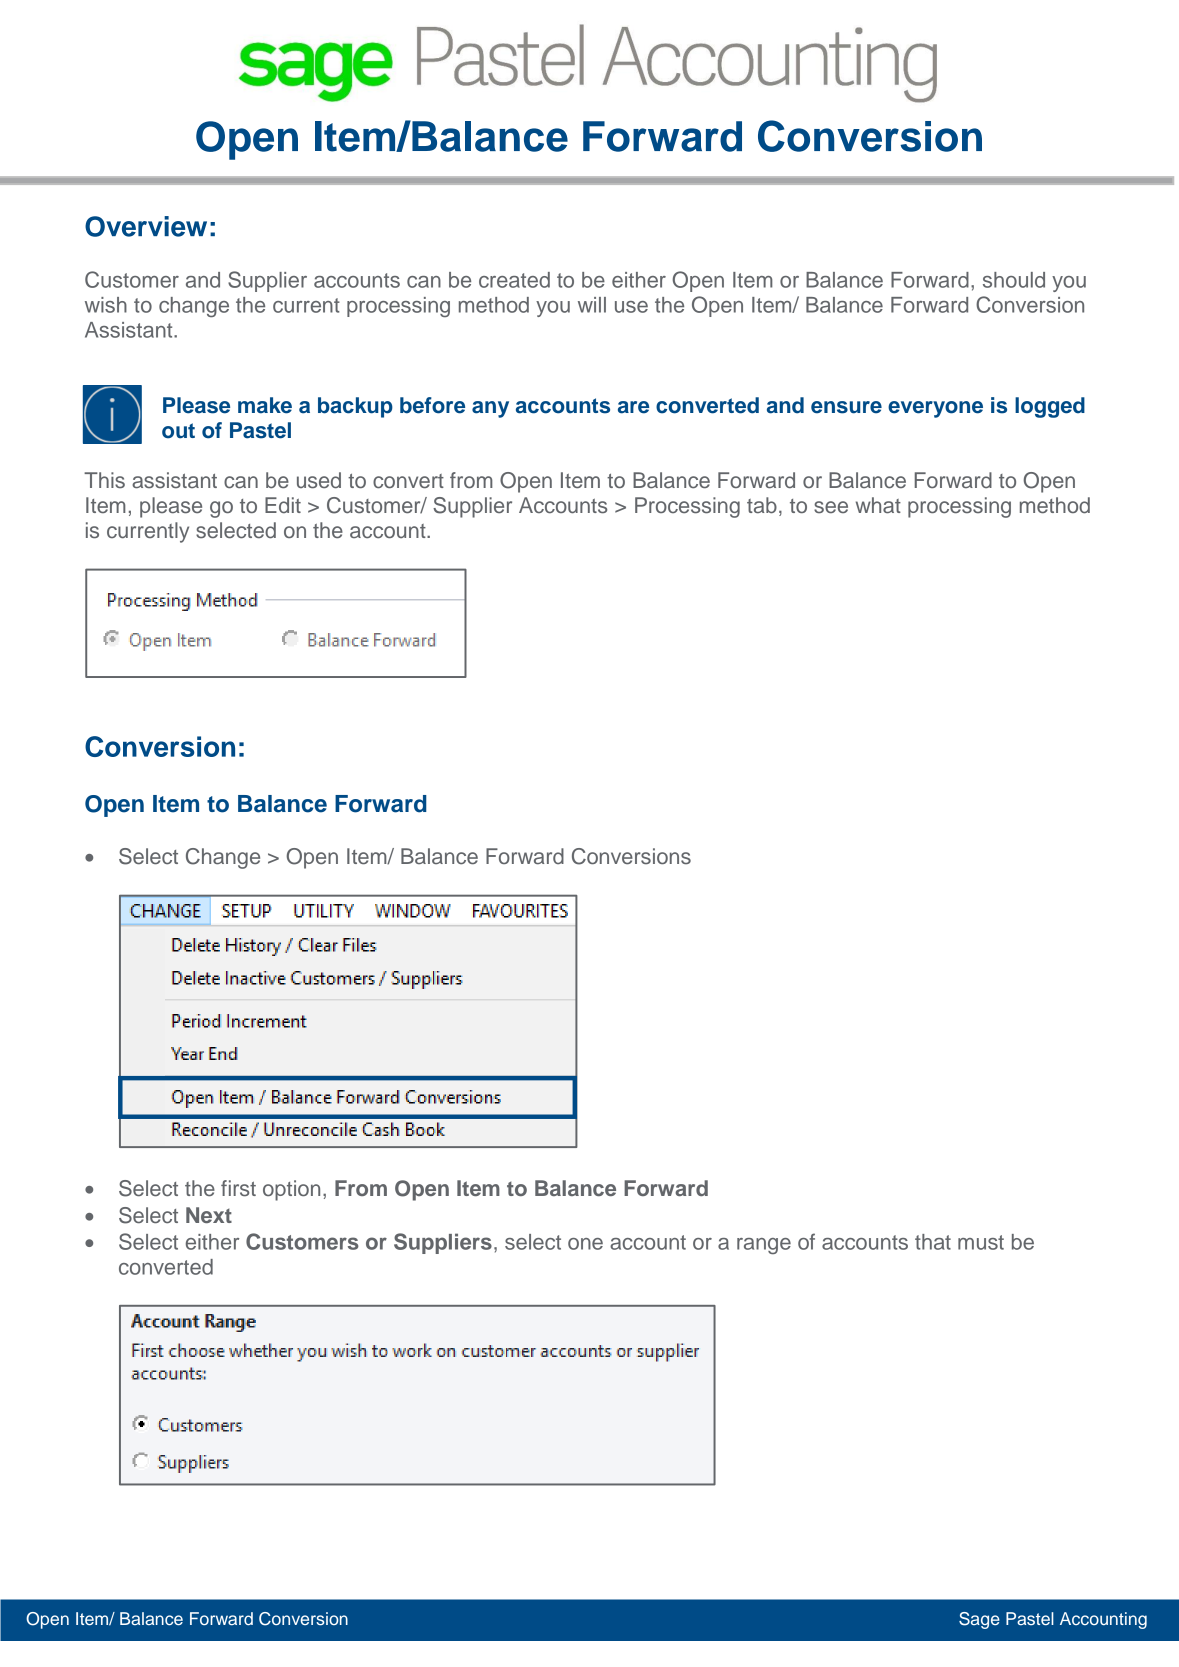  Describe the element at coordinates (878, 505) in the screenshot. I see `what` at that location.
